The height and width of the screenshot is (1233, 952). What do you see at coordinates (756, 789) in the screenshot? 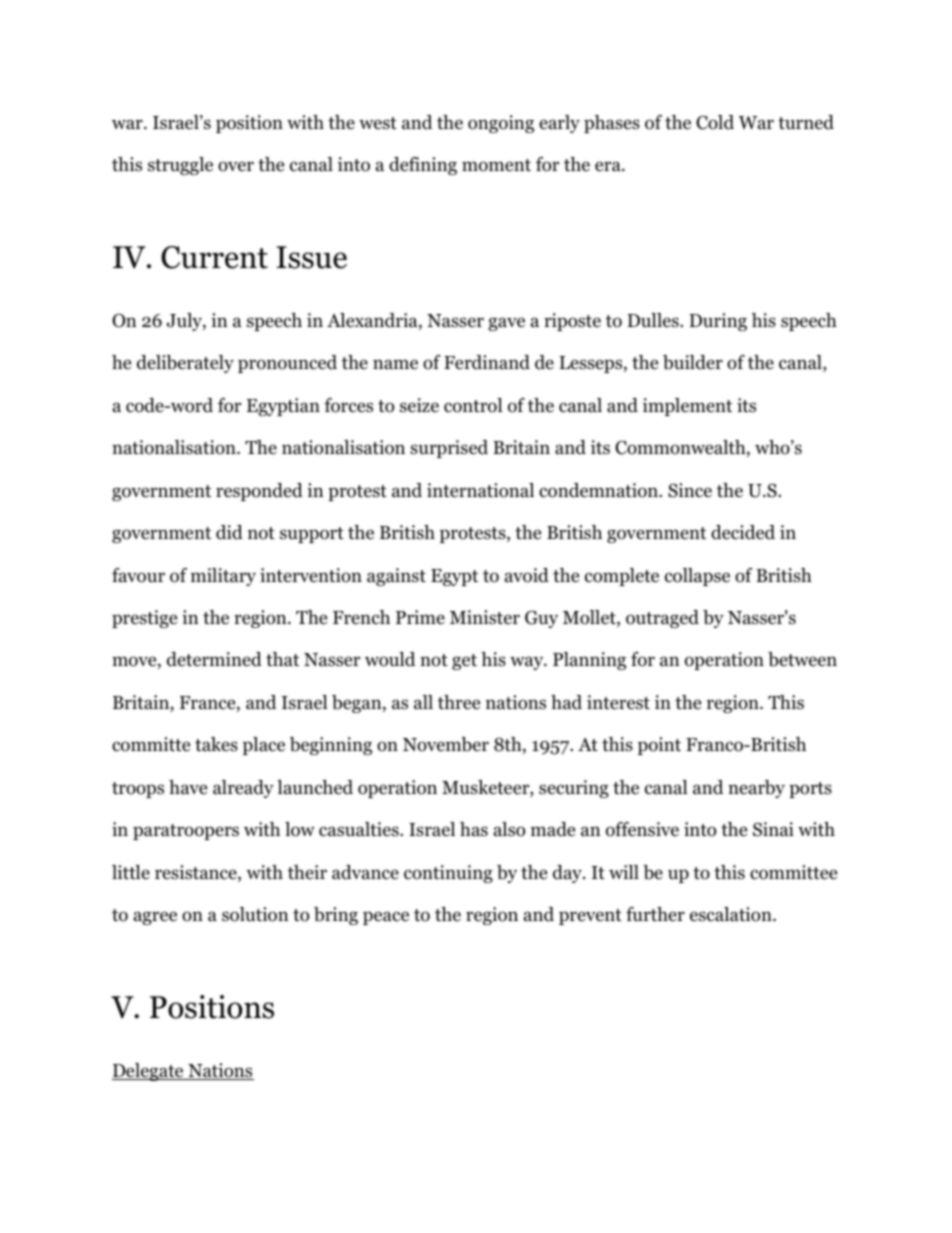
I see `nearby` at bounding box center [756, 789].
